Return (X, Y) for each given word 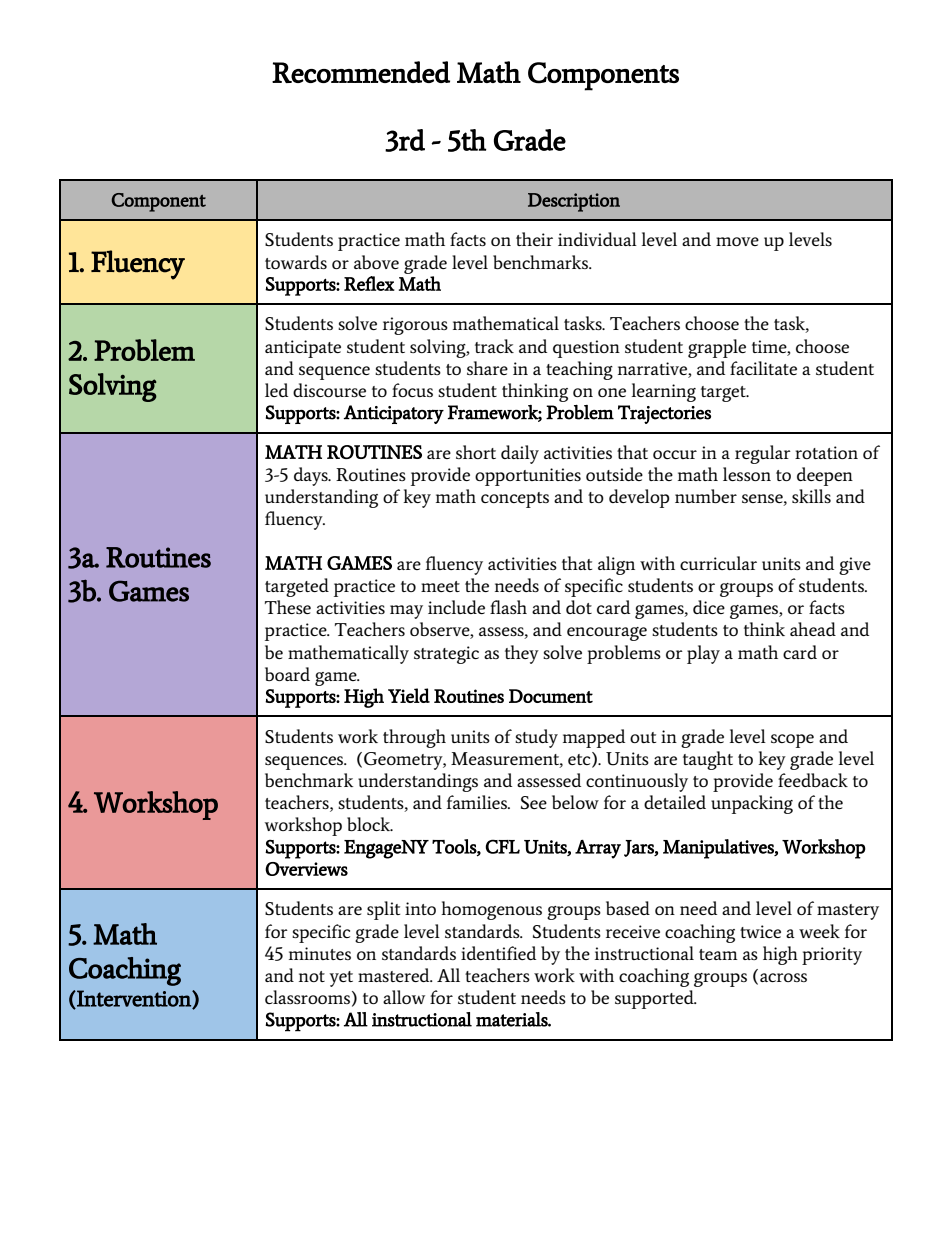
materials (512, 1019)
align (616, 565)
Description (574, 202)
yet (341, 979)
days (312, 476)
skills (811, 496)
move (737, 241)
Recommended (361, 72)
